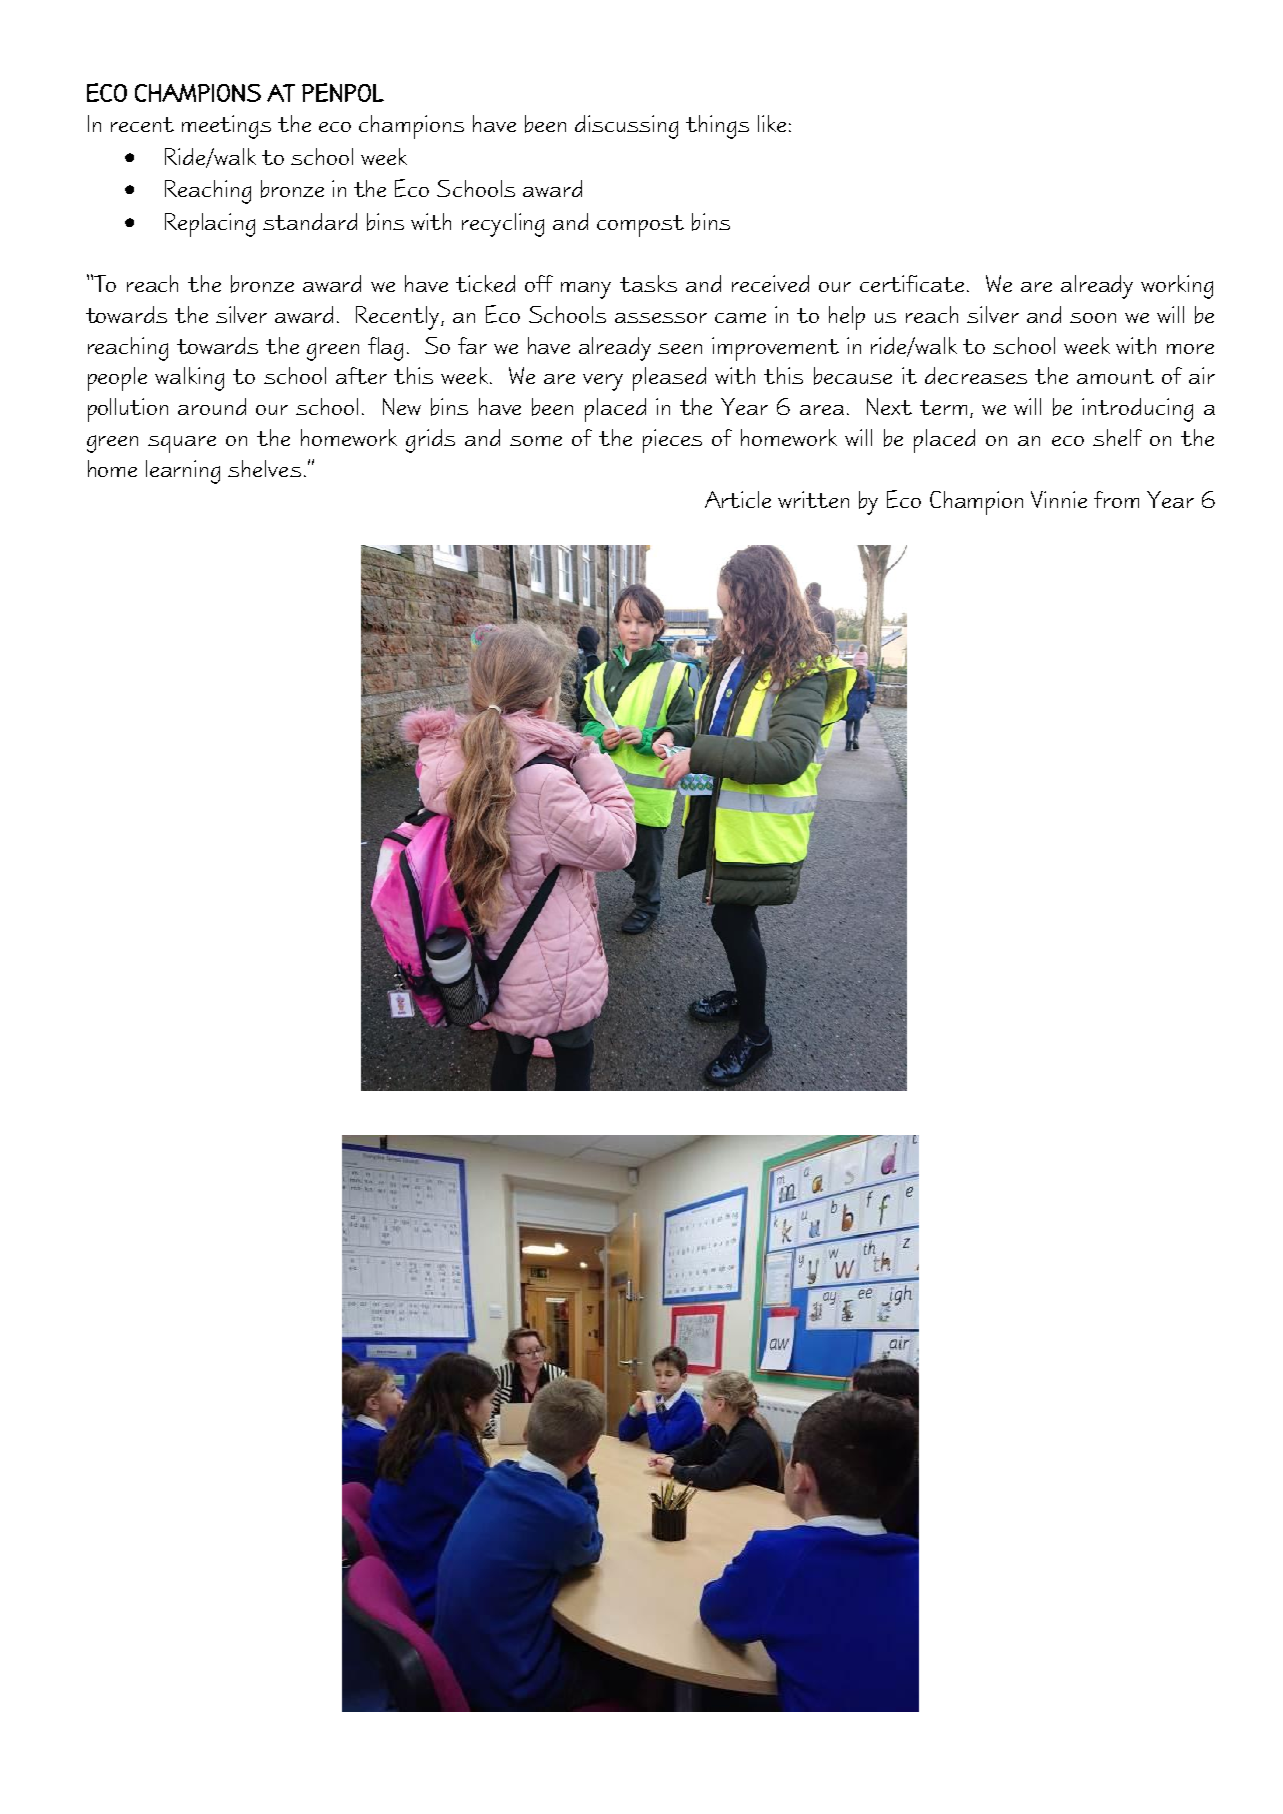 The width and height of the page is (1283, 1814). I want to click on compost, so click(640, 226).
